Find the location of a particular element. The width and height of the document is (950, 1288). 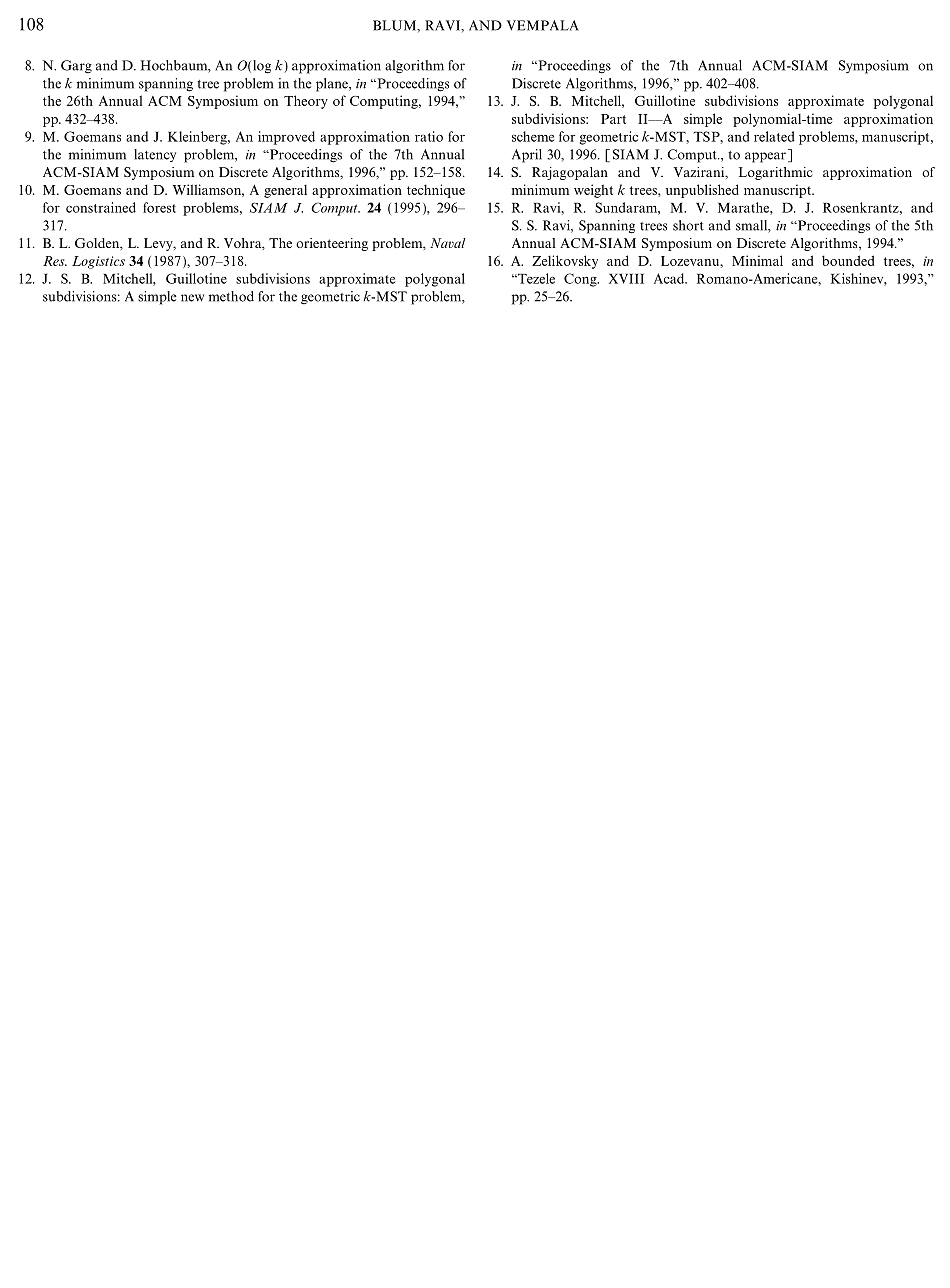

Part is located at coordinates (613, 119).
